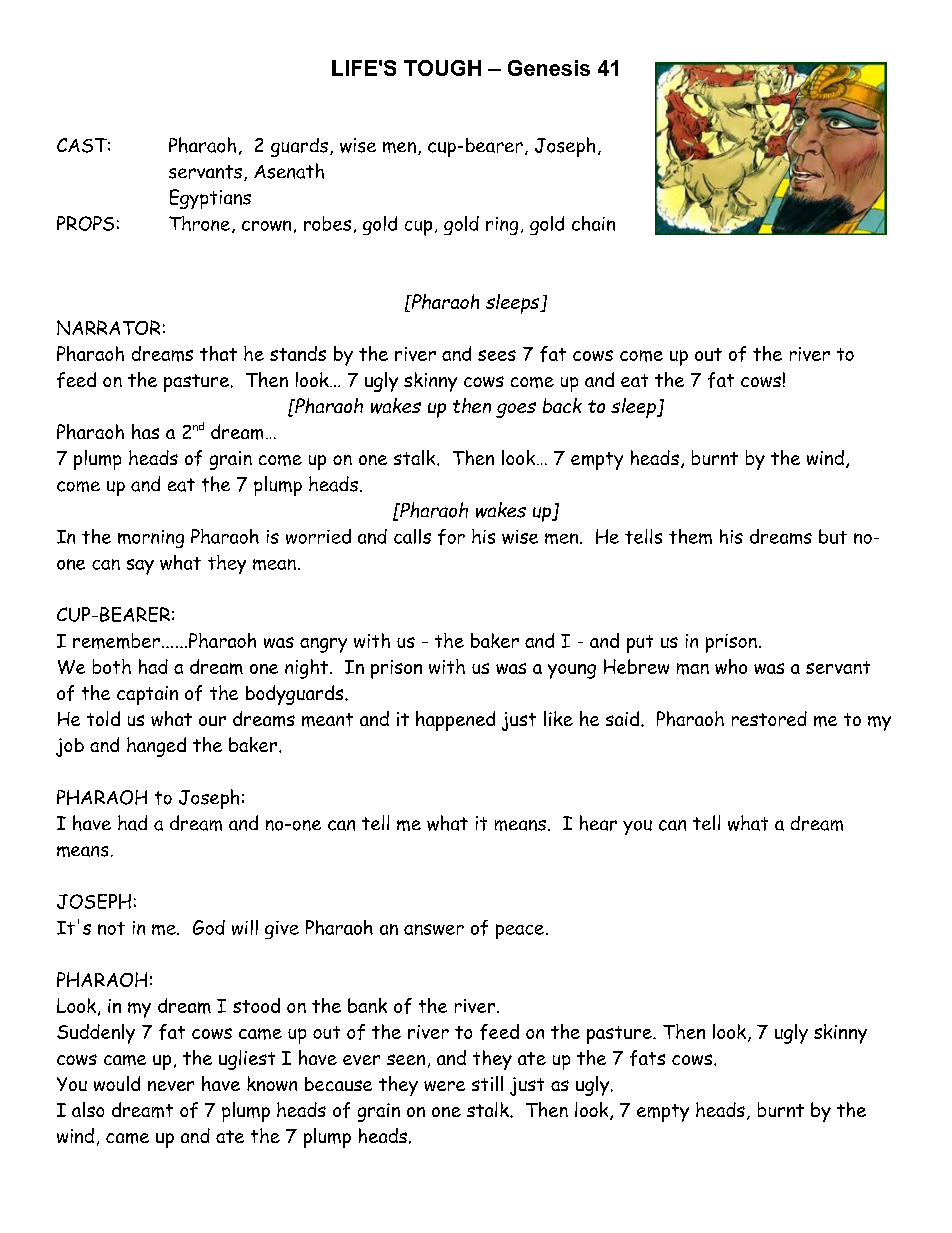 The height and width of the image is (1233, 952). What do you see at coordinates (117, 1083) in the image?
I see `would` at bounding box center [117, 1083].
